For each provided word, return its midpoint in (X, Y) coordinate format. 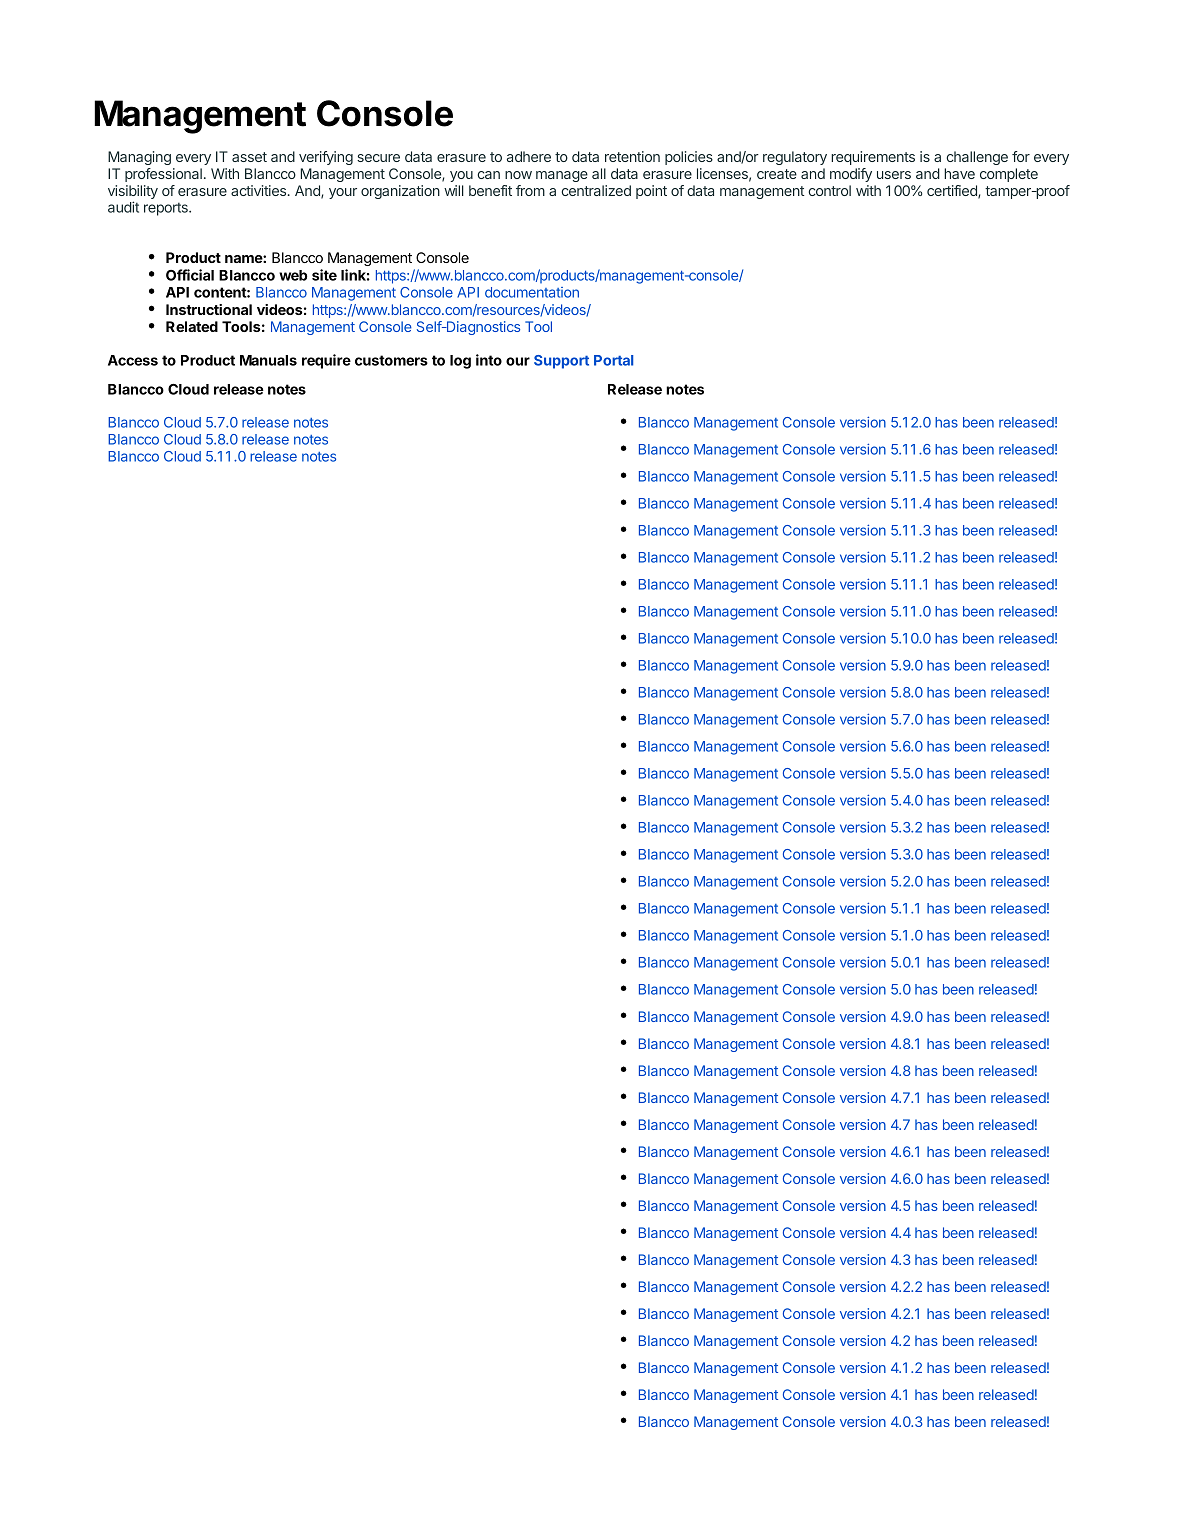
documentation (532, 292)
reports (167, 209)
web (293, 275)
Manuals (268, 360)
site (324, 275)
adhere (529, 156)
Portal (613, 360)
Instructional (209, 309)
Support (561, 362)
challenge (977, 158)
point (651, 192)
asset (249, 157)
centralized (596, 190)
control (830, 190)
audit (123, 207)
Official (190, 275)
